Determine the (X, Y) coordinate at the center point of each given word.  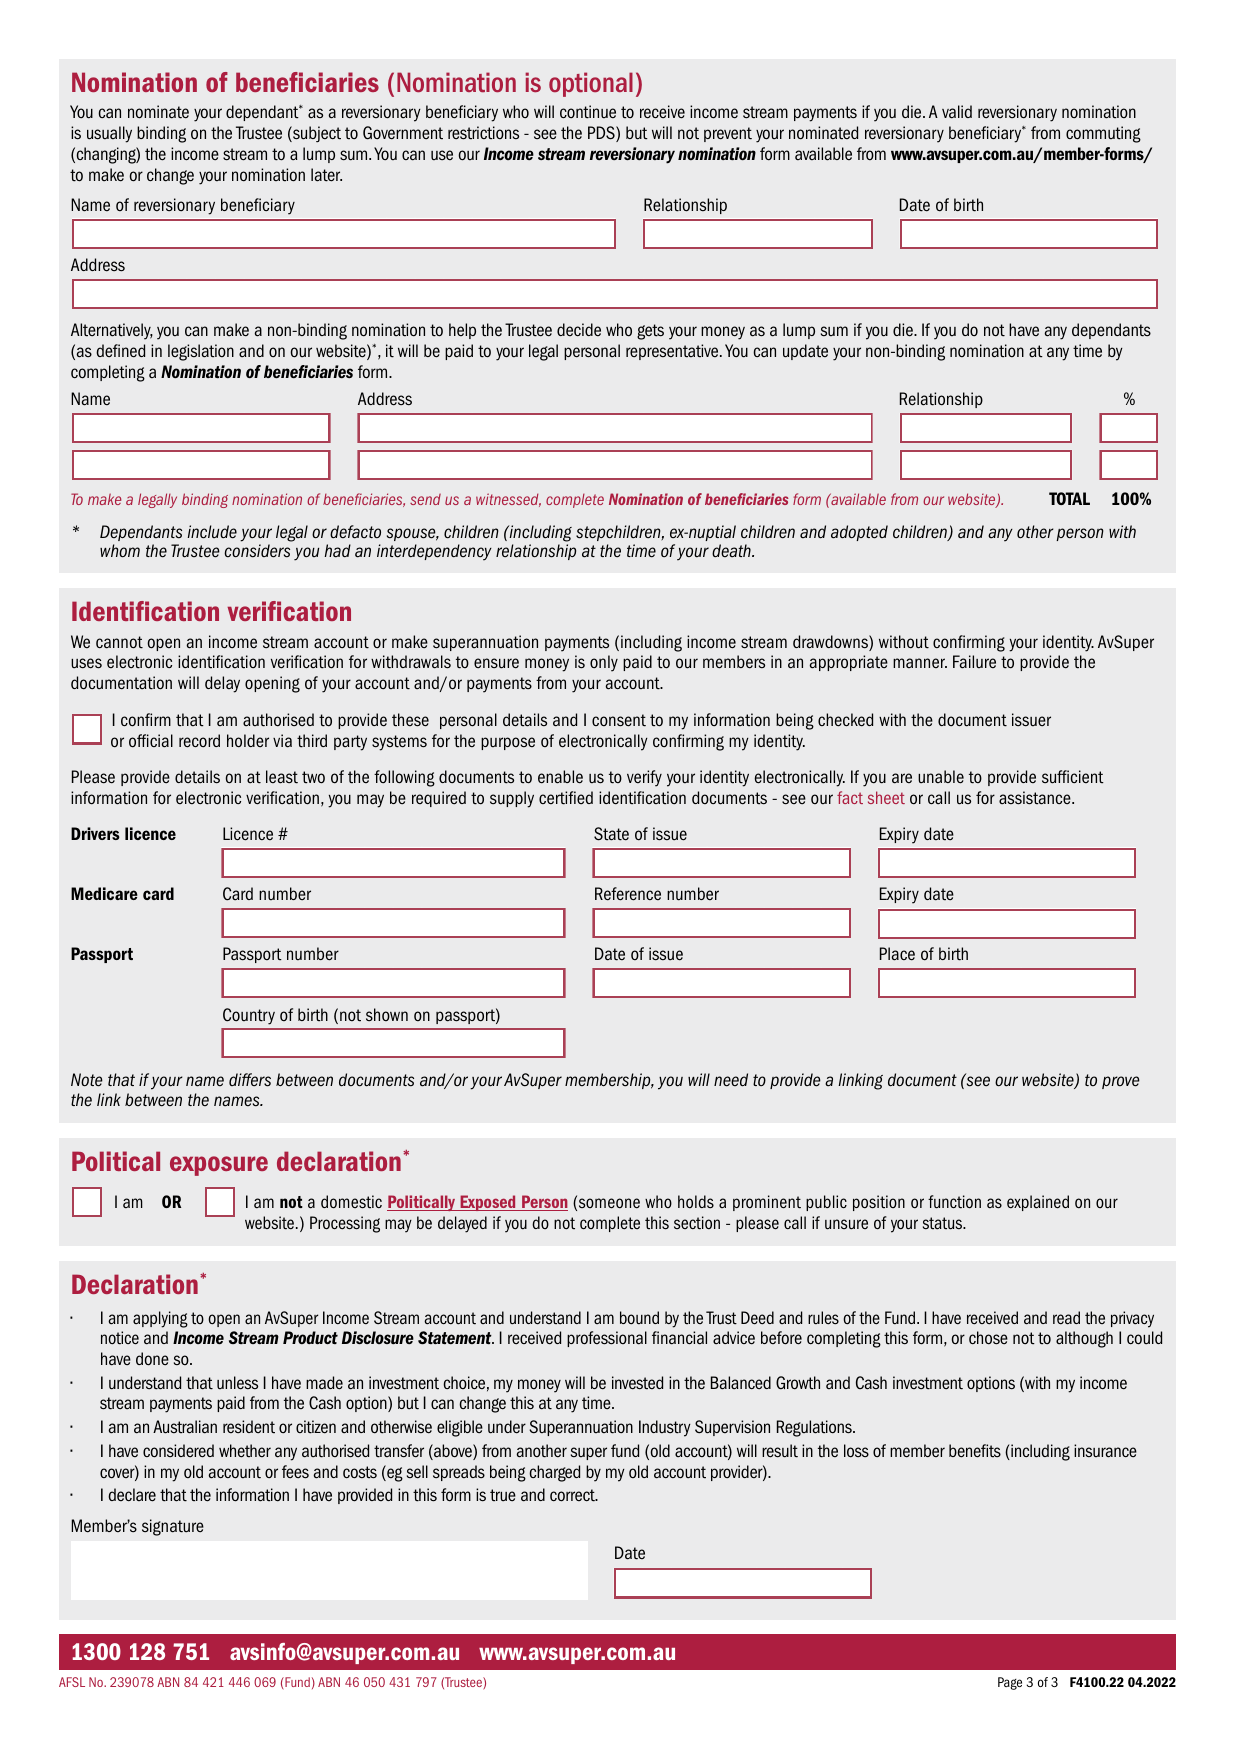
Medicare (104, 893)
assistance (1036, 798)
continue (588, 112)
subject (316, 134)
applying (160, 1319)
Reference (628, 894)
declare (132, 1495)
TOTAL (1069, 498)
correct (573, 1495)
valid (957, 112)
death (732, 551)
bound (639, 1318)
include (212, 532)
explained (1038, 1203)
